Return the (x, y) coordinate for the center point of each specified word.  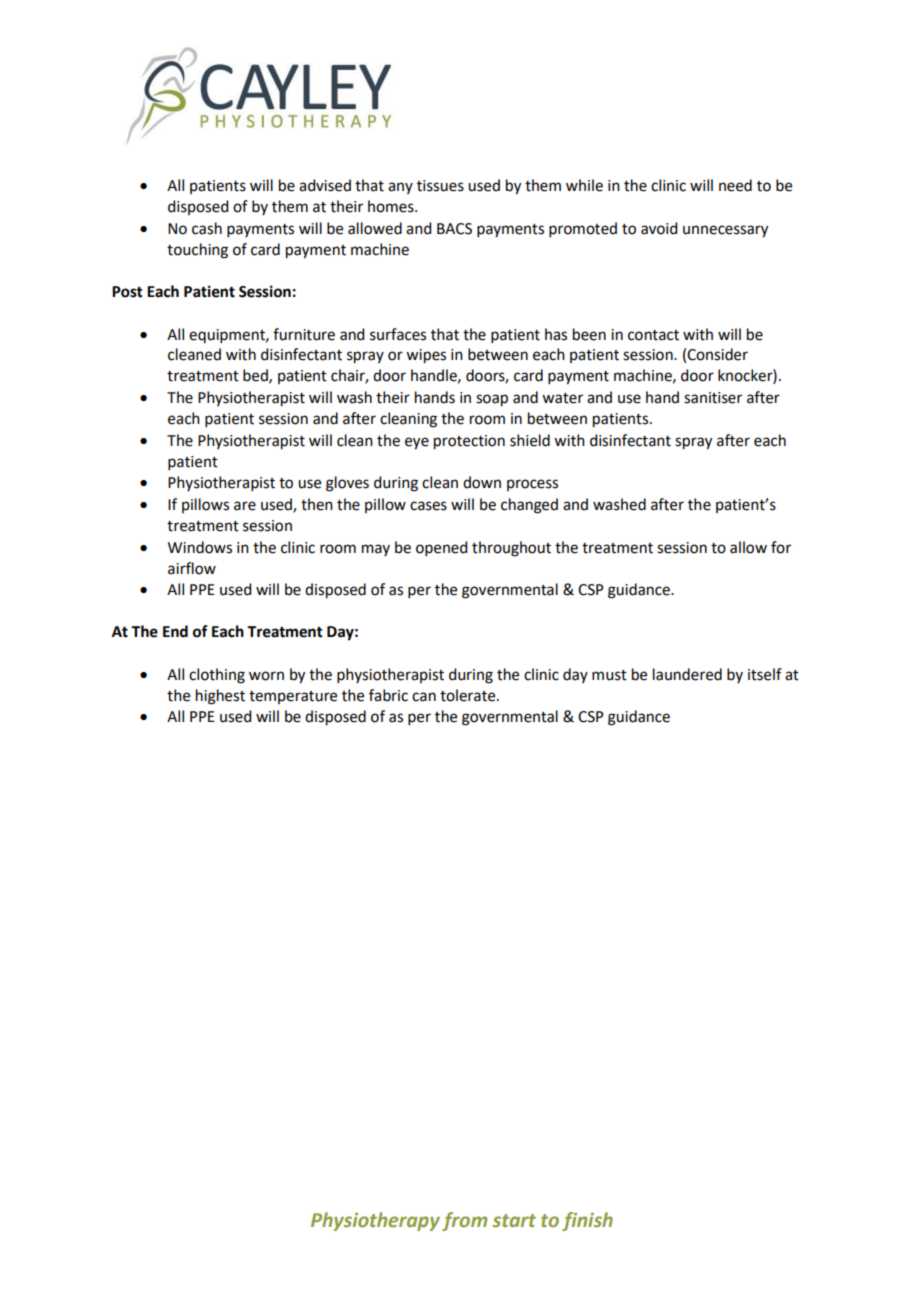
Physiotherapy (375, 1221)
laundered (687, 674)
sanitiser (713, 398)
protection (469, 442)
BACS (454, 229)
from (464, 1221)
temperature (293, 697)
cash (207, 228)
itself (765, 674)
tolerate (469, 695)
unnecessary (725, 231)
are (245, 506)
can (424, 697)
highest (220, 697)
